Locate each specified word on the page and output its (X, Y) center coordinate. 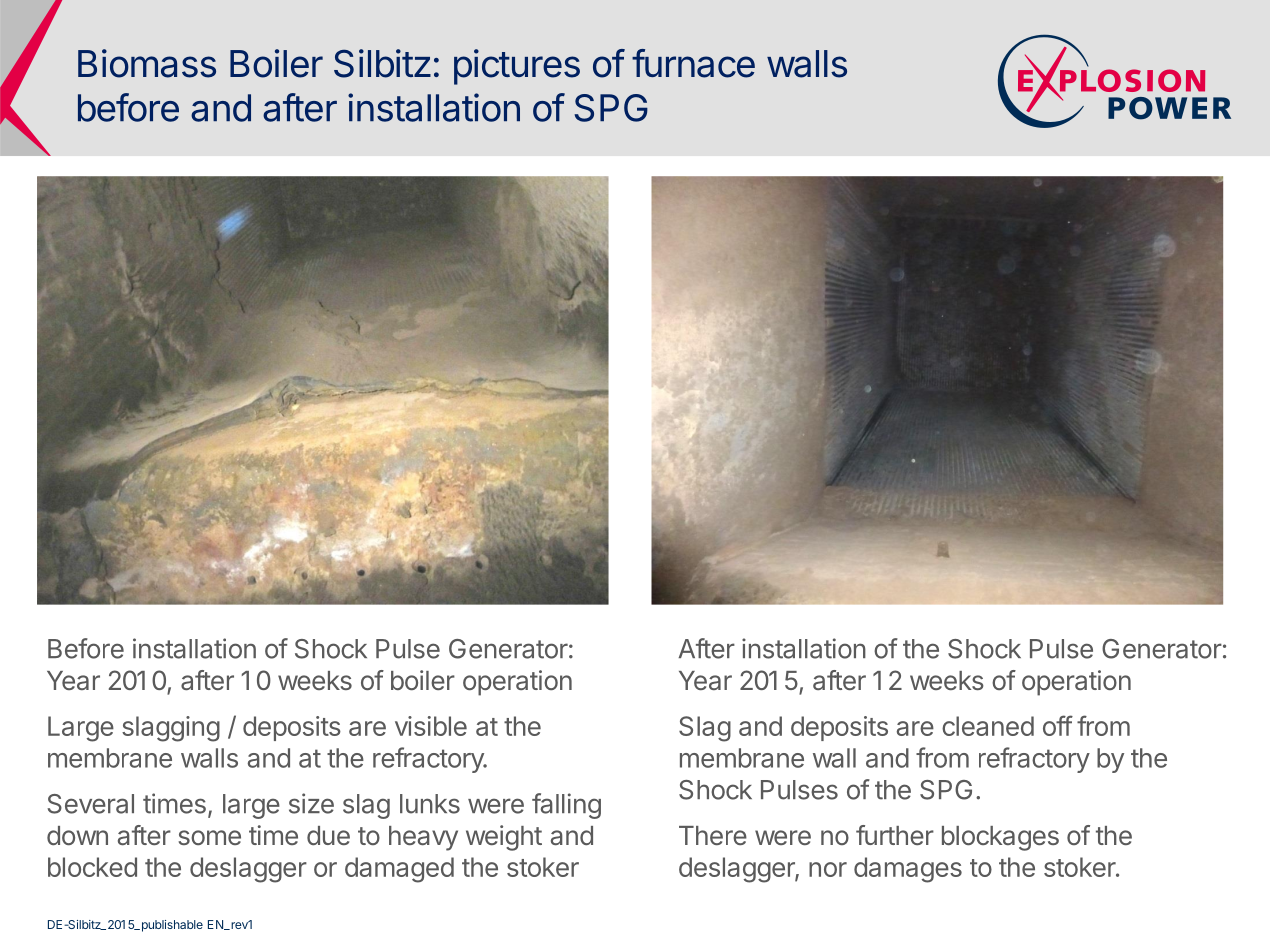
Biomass (147, 63)
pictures (517, 67)
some (209, 837)
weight (504, 838)
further (895, 835)
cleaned (988, 726)
